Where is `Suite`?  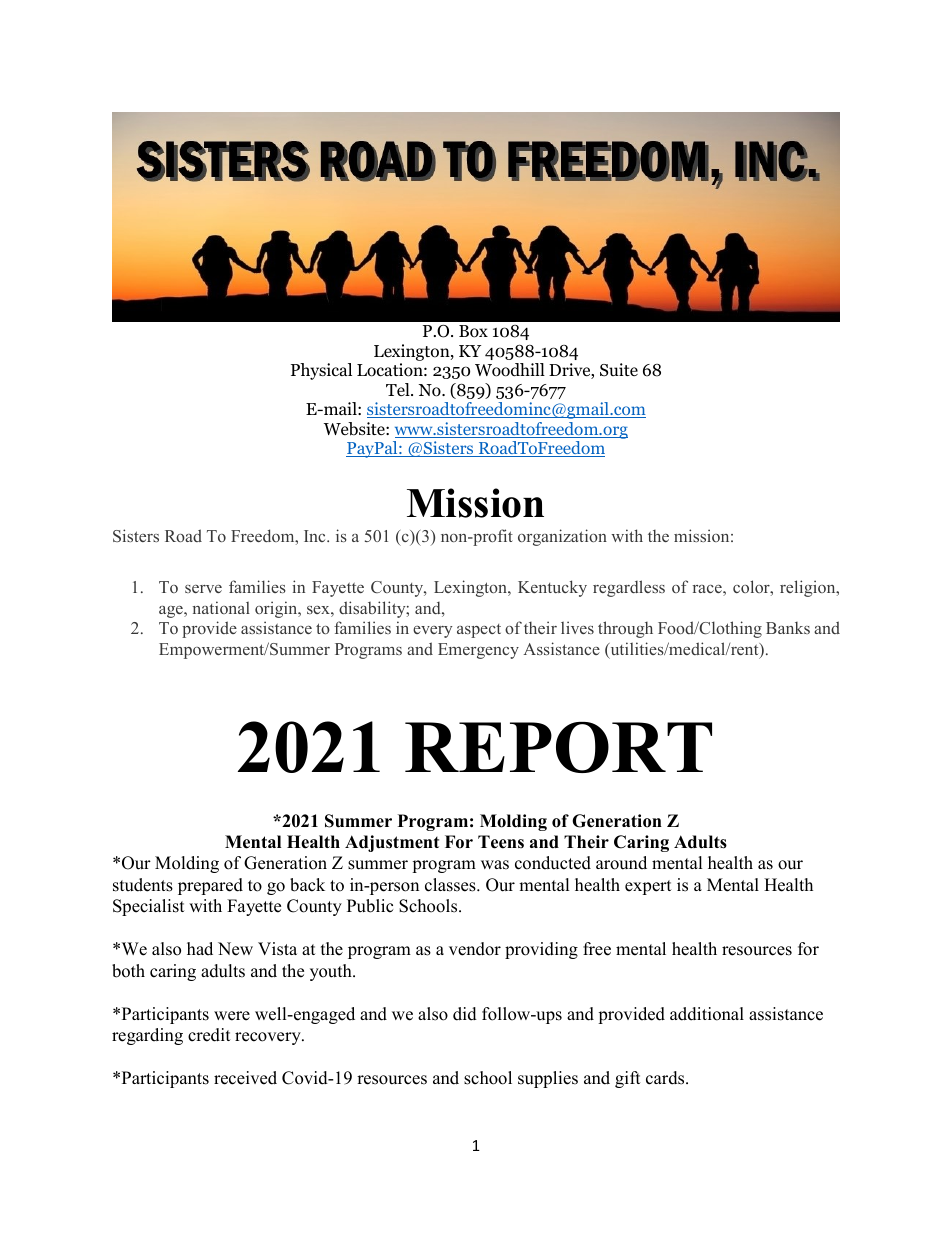
Suite is located at coordinates (619, 370).
